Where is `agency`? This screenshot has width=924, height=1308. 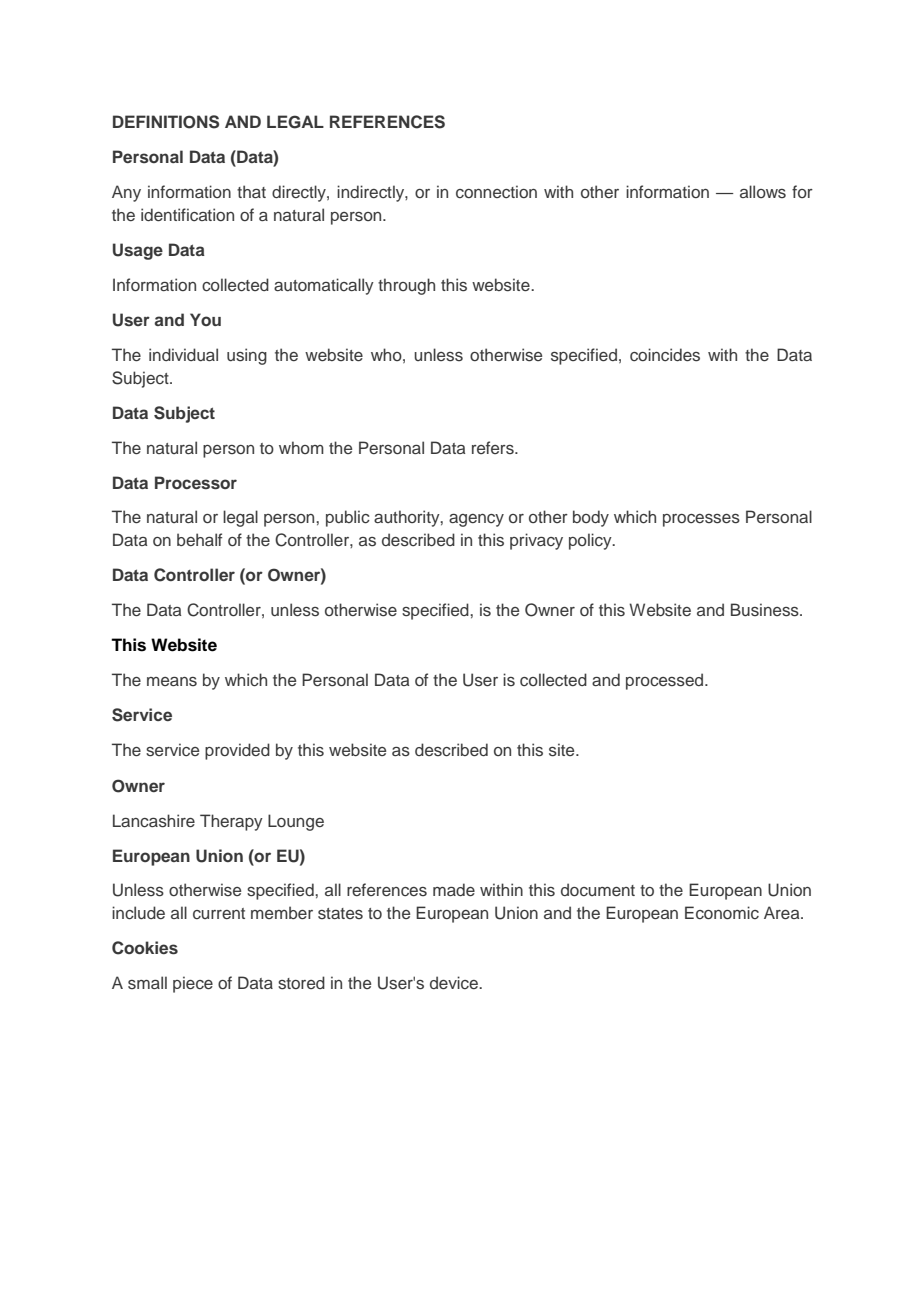
agency is located at coordinates (476, 520).
